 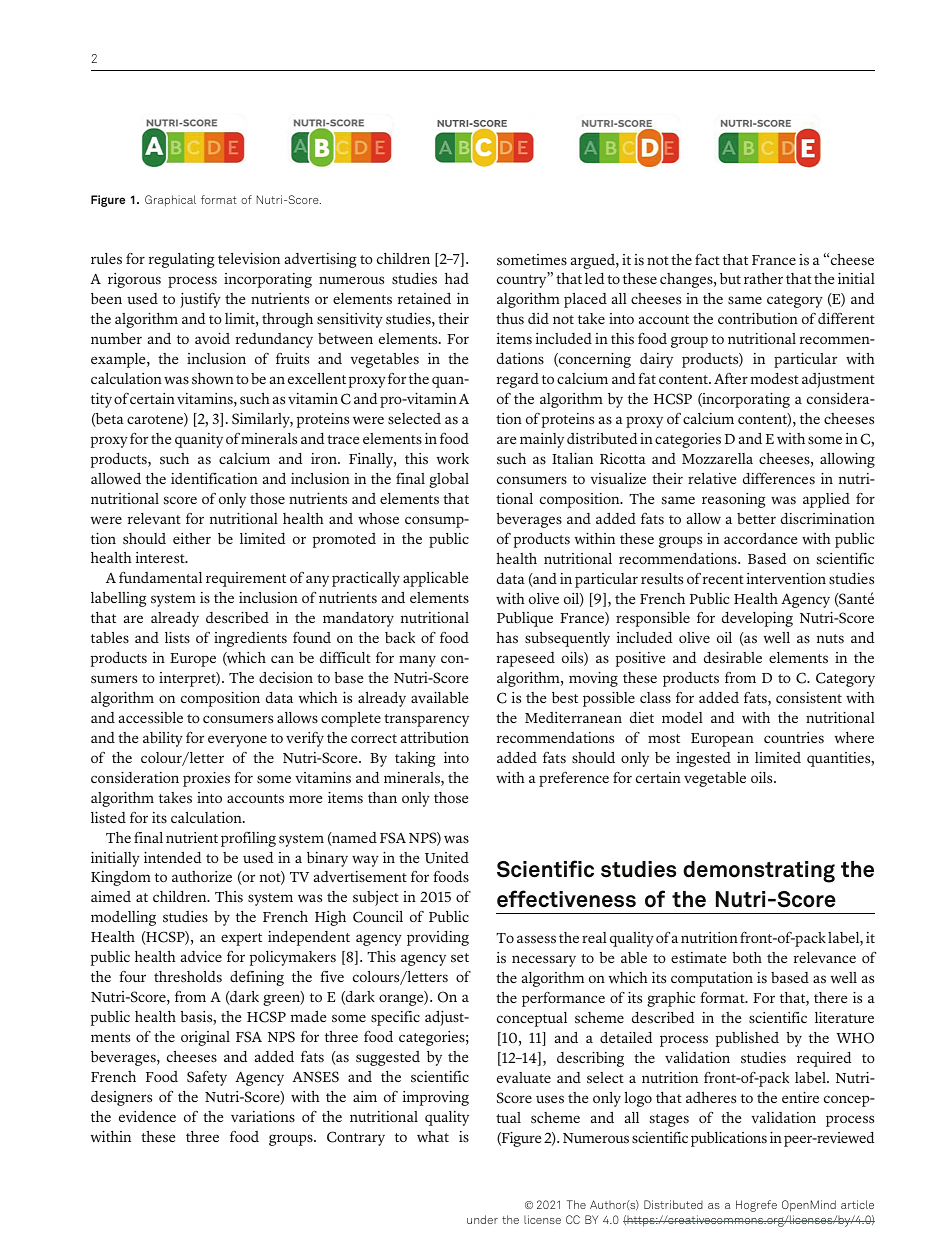 What do you see at coordinates (200, 300) in the page?
I see `justify` at bounding box center [200, 300].
